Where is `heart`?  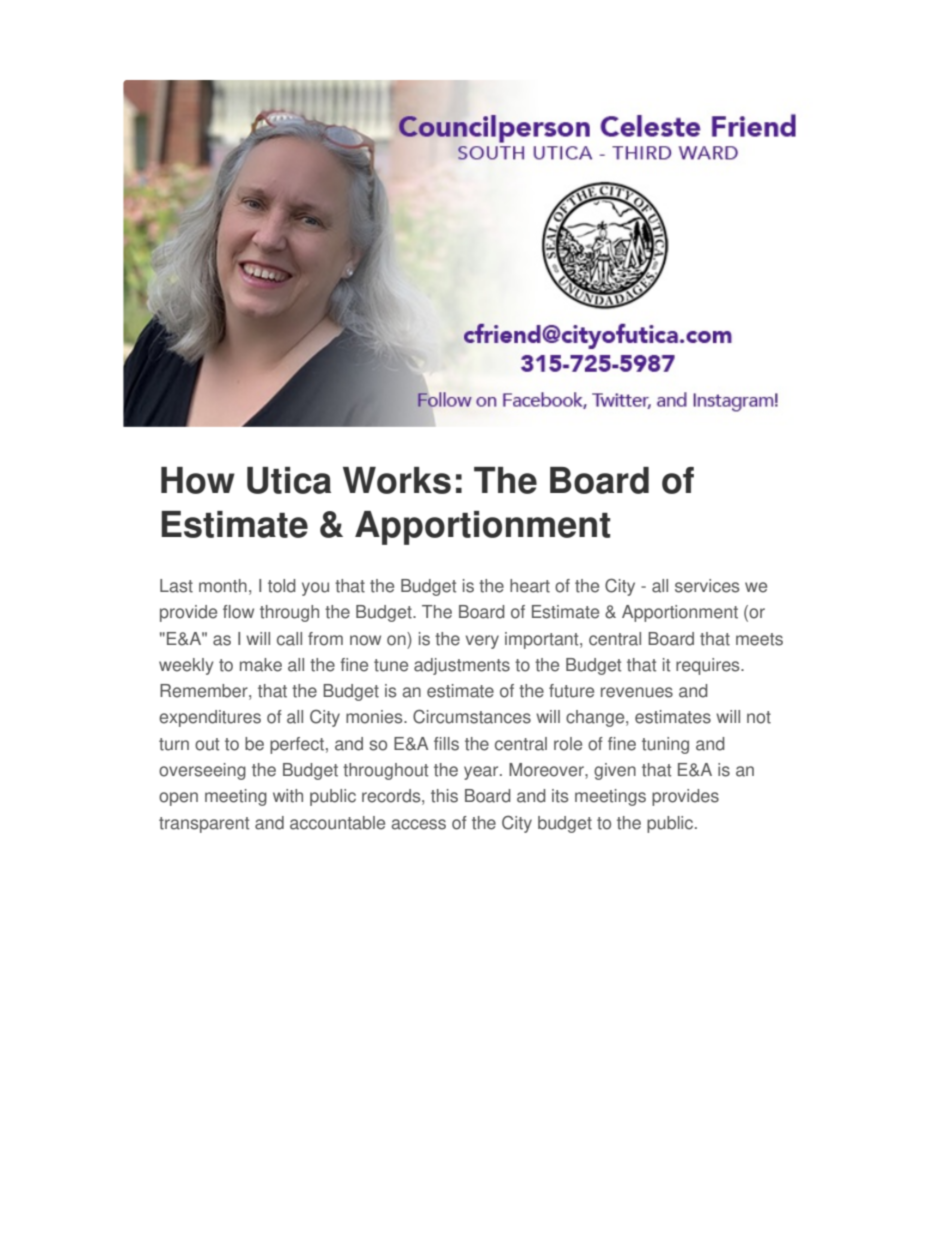
heart is located at coordinates (530, 586).
